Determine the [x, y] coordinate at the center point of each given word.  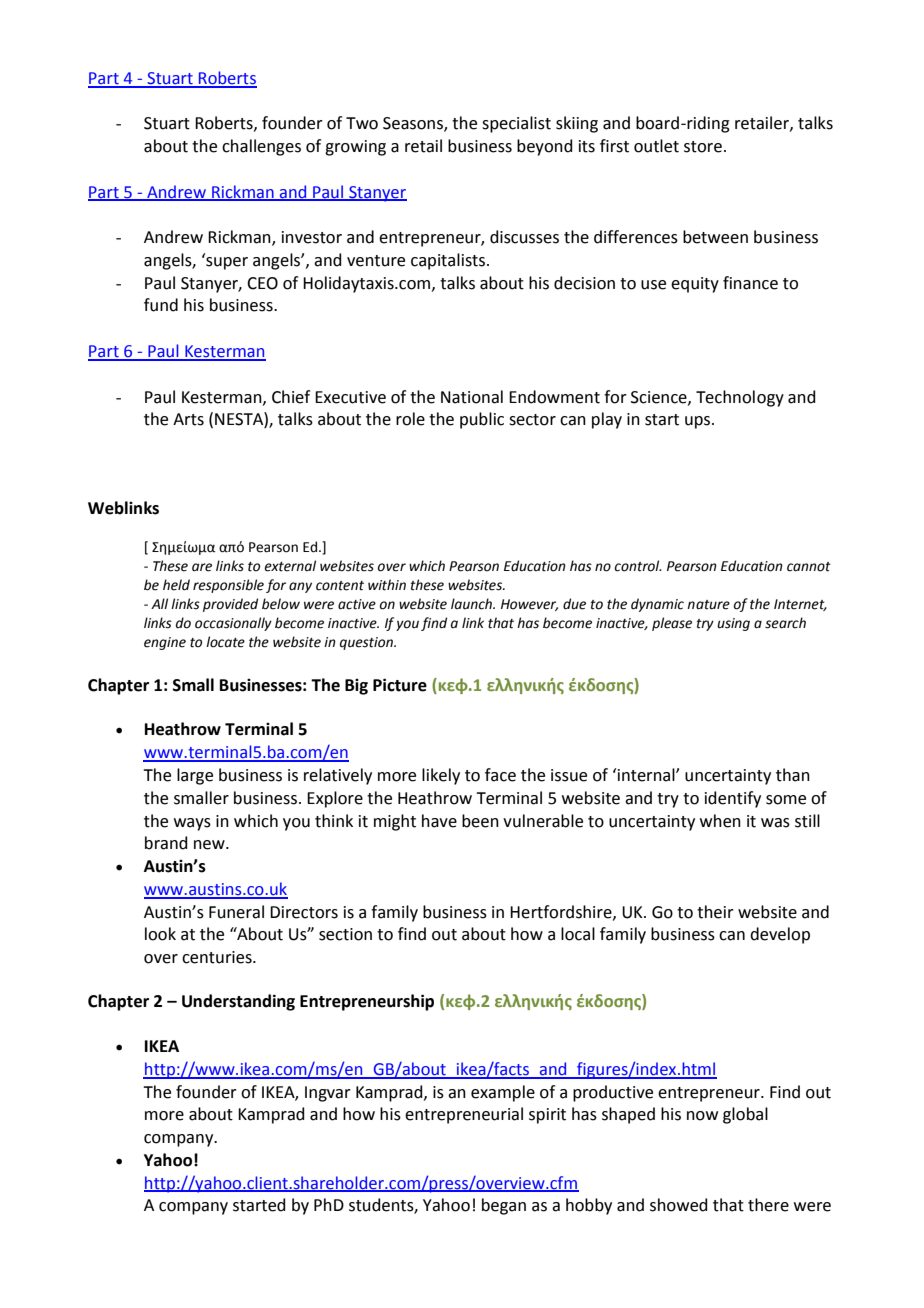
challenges [261, 147]
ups [697, 422]
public [482, 420]
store [703, 147]
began [504, 1206]
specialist [516, 124]
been [480, 821]
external [290, 566]
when [720, 821]
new [210, 845]
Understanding [238, 1002]
